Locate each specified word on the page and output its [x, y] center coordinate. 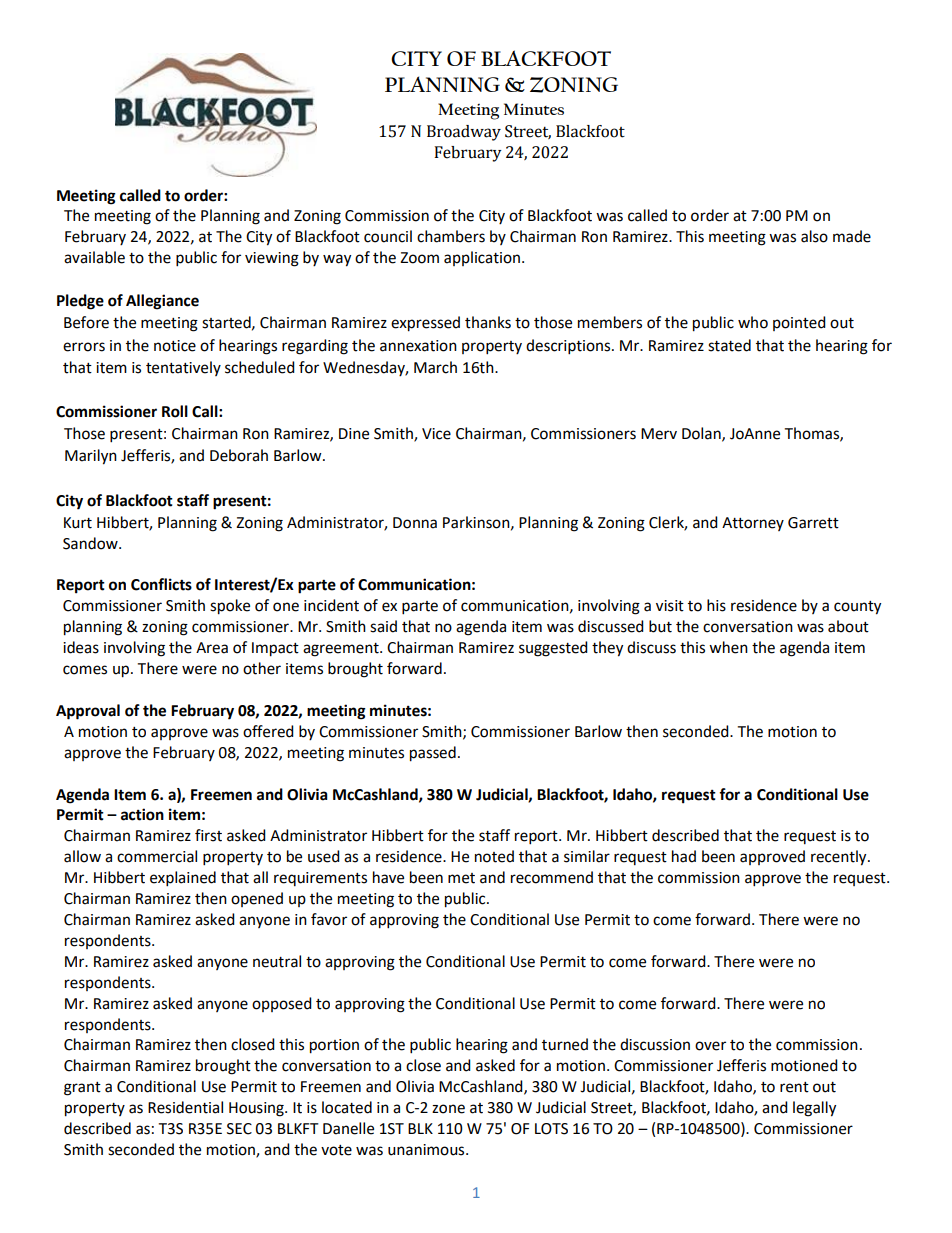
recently [840, 858]
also [814, 236]
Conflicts [161, 584]
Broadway [464, 133]
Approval [88, 712]
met [461, 878]
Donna [415, 523]
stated [729, 345]
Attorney [753, 524]
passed [433, 754]
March [435, 367]
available [94, 257]
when [728, 647]
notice [175, 346]
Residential [185, 1107]
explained [183, 879]
